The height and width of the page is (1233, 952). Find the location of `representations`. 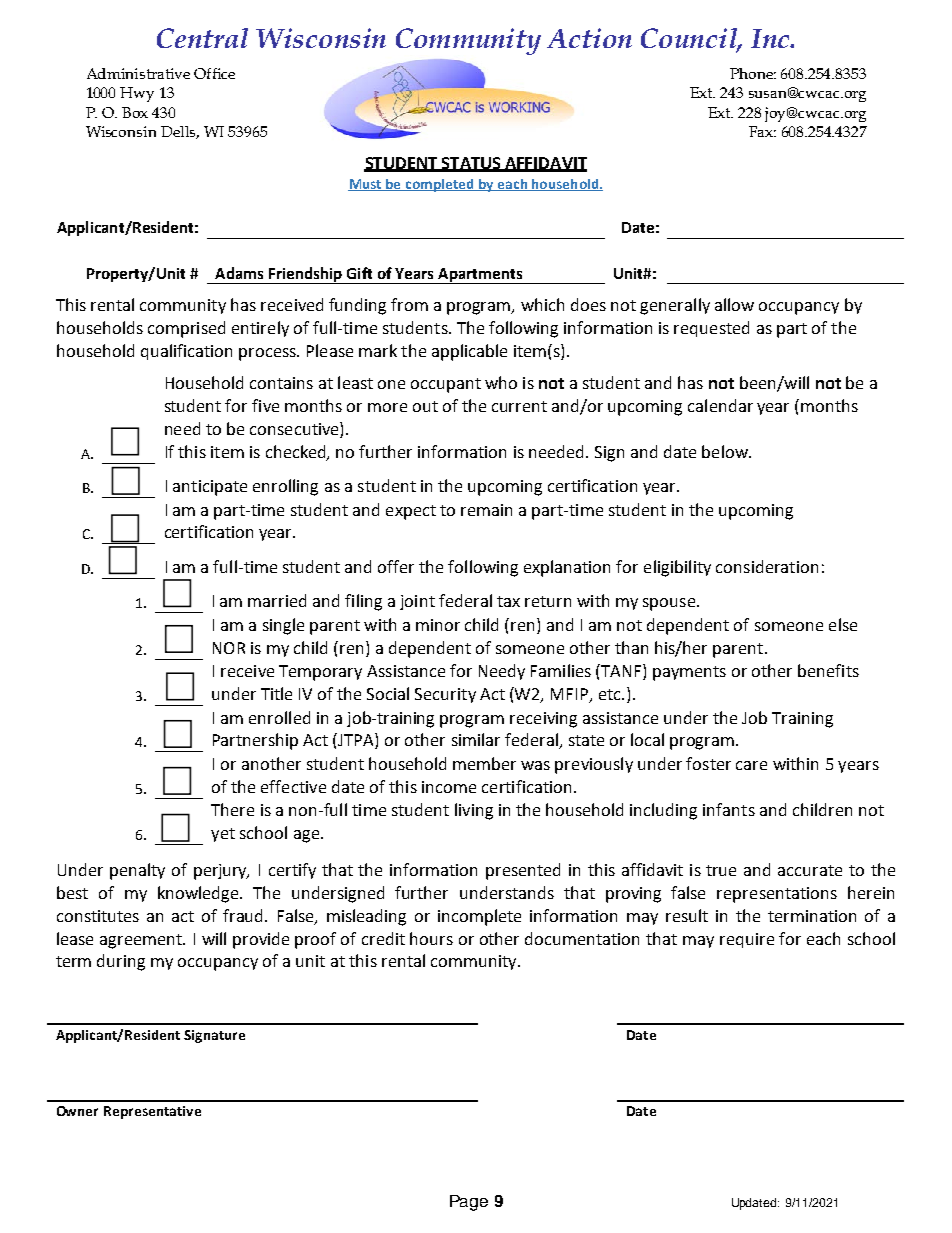

representations is located at coordinates (777, 895).
